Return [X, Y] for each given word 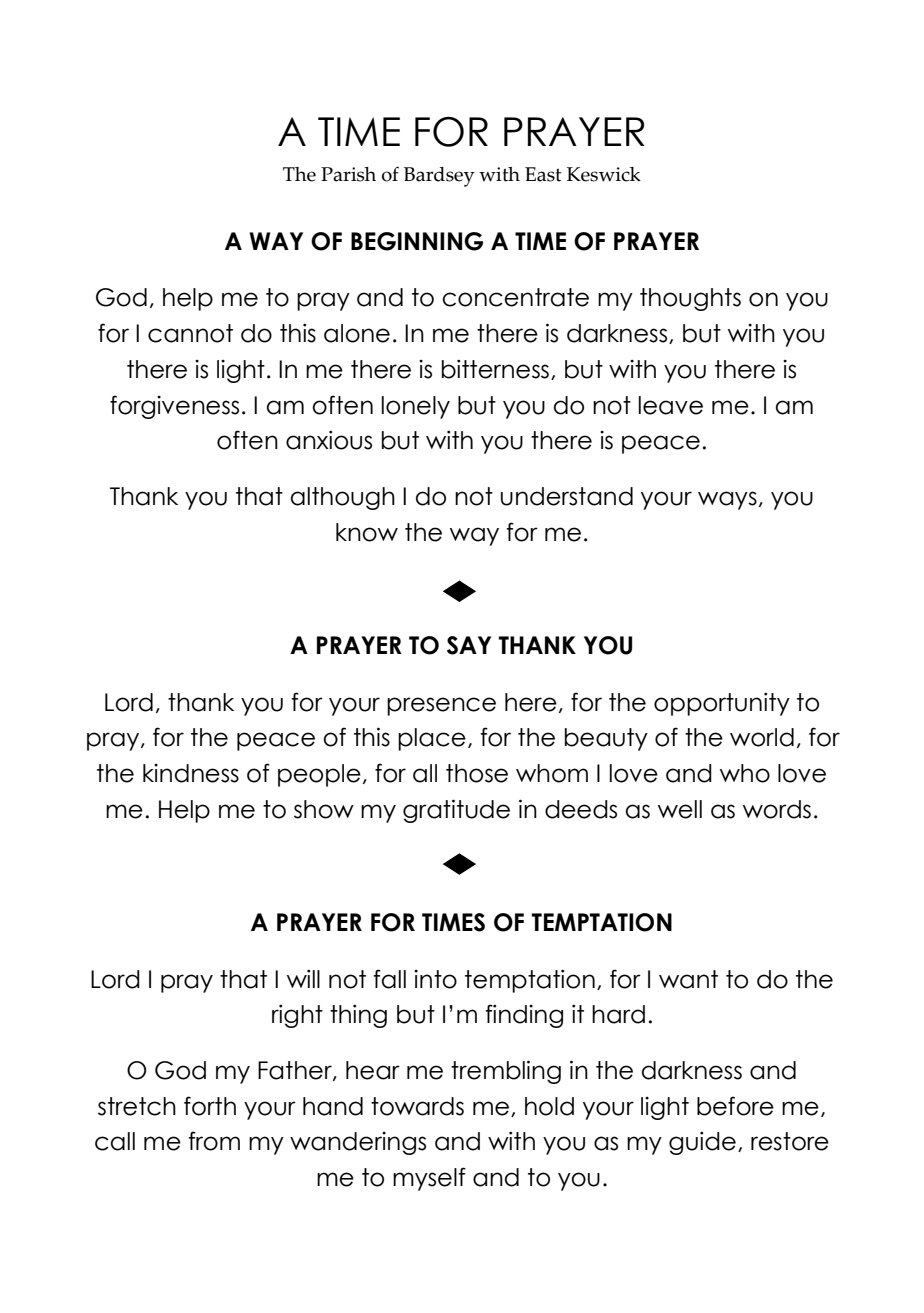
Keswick [604, 174]
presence [441, 706]
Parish [348, 174]
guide [702, 1143]
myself [429, 1179]
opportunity [722, 704]
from [214, 1141]
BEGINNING [417, 241]
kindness [191, 773]
